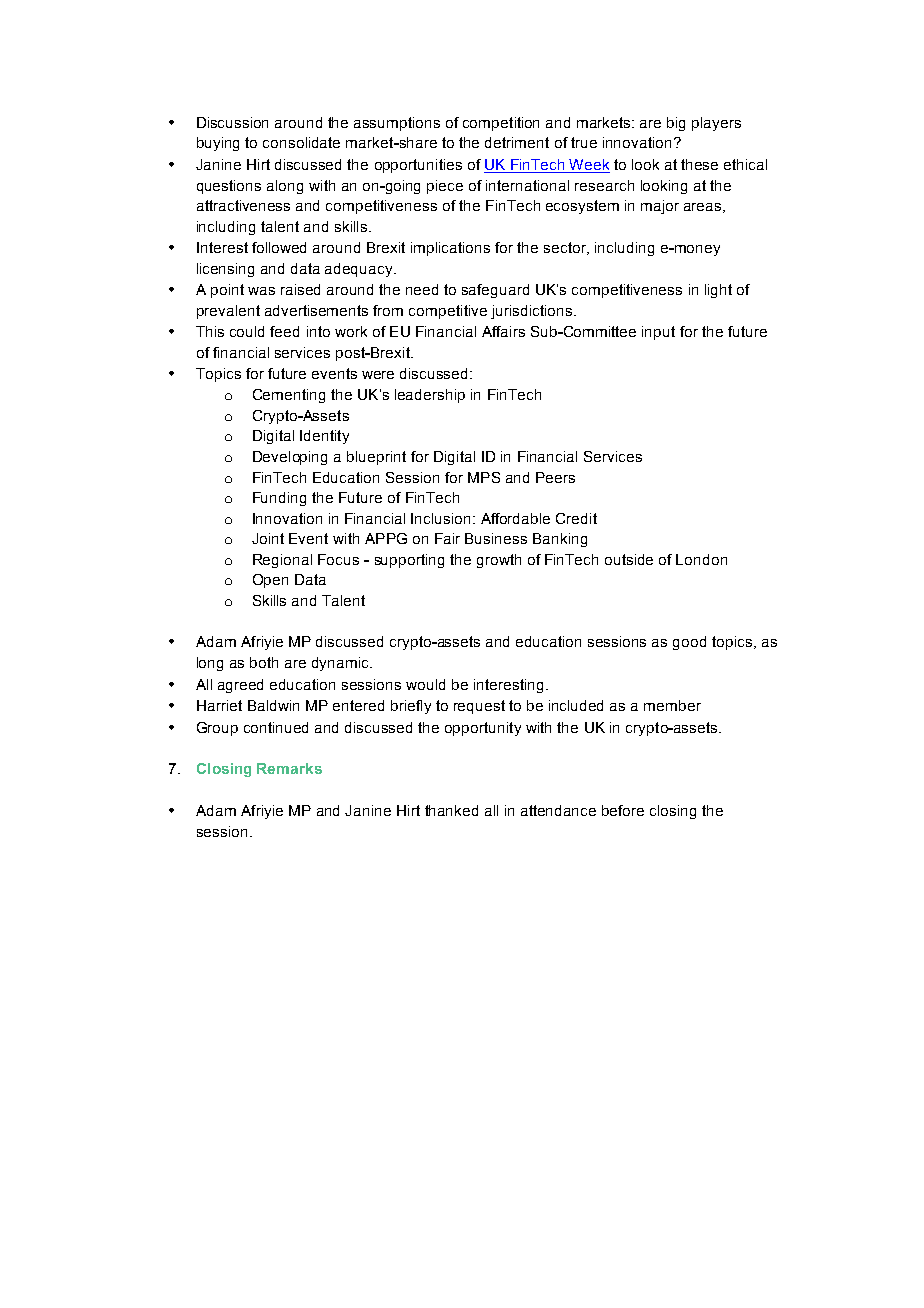  What do you see at coordinates (261, 291) in the page?
I see `was` at bounding box center [261, 291].
